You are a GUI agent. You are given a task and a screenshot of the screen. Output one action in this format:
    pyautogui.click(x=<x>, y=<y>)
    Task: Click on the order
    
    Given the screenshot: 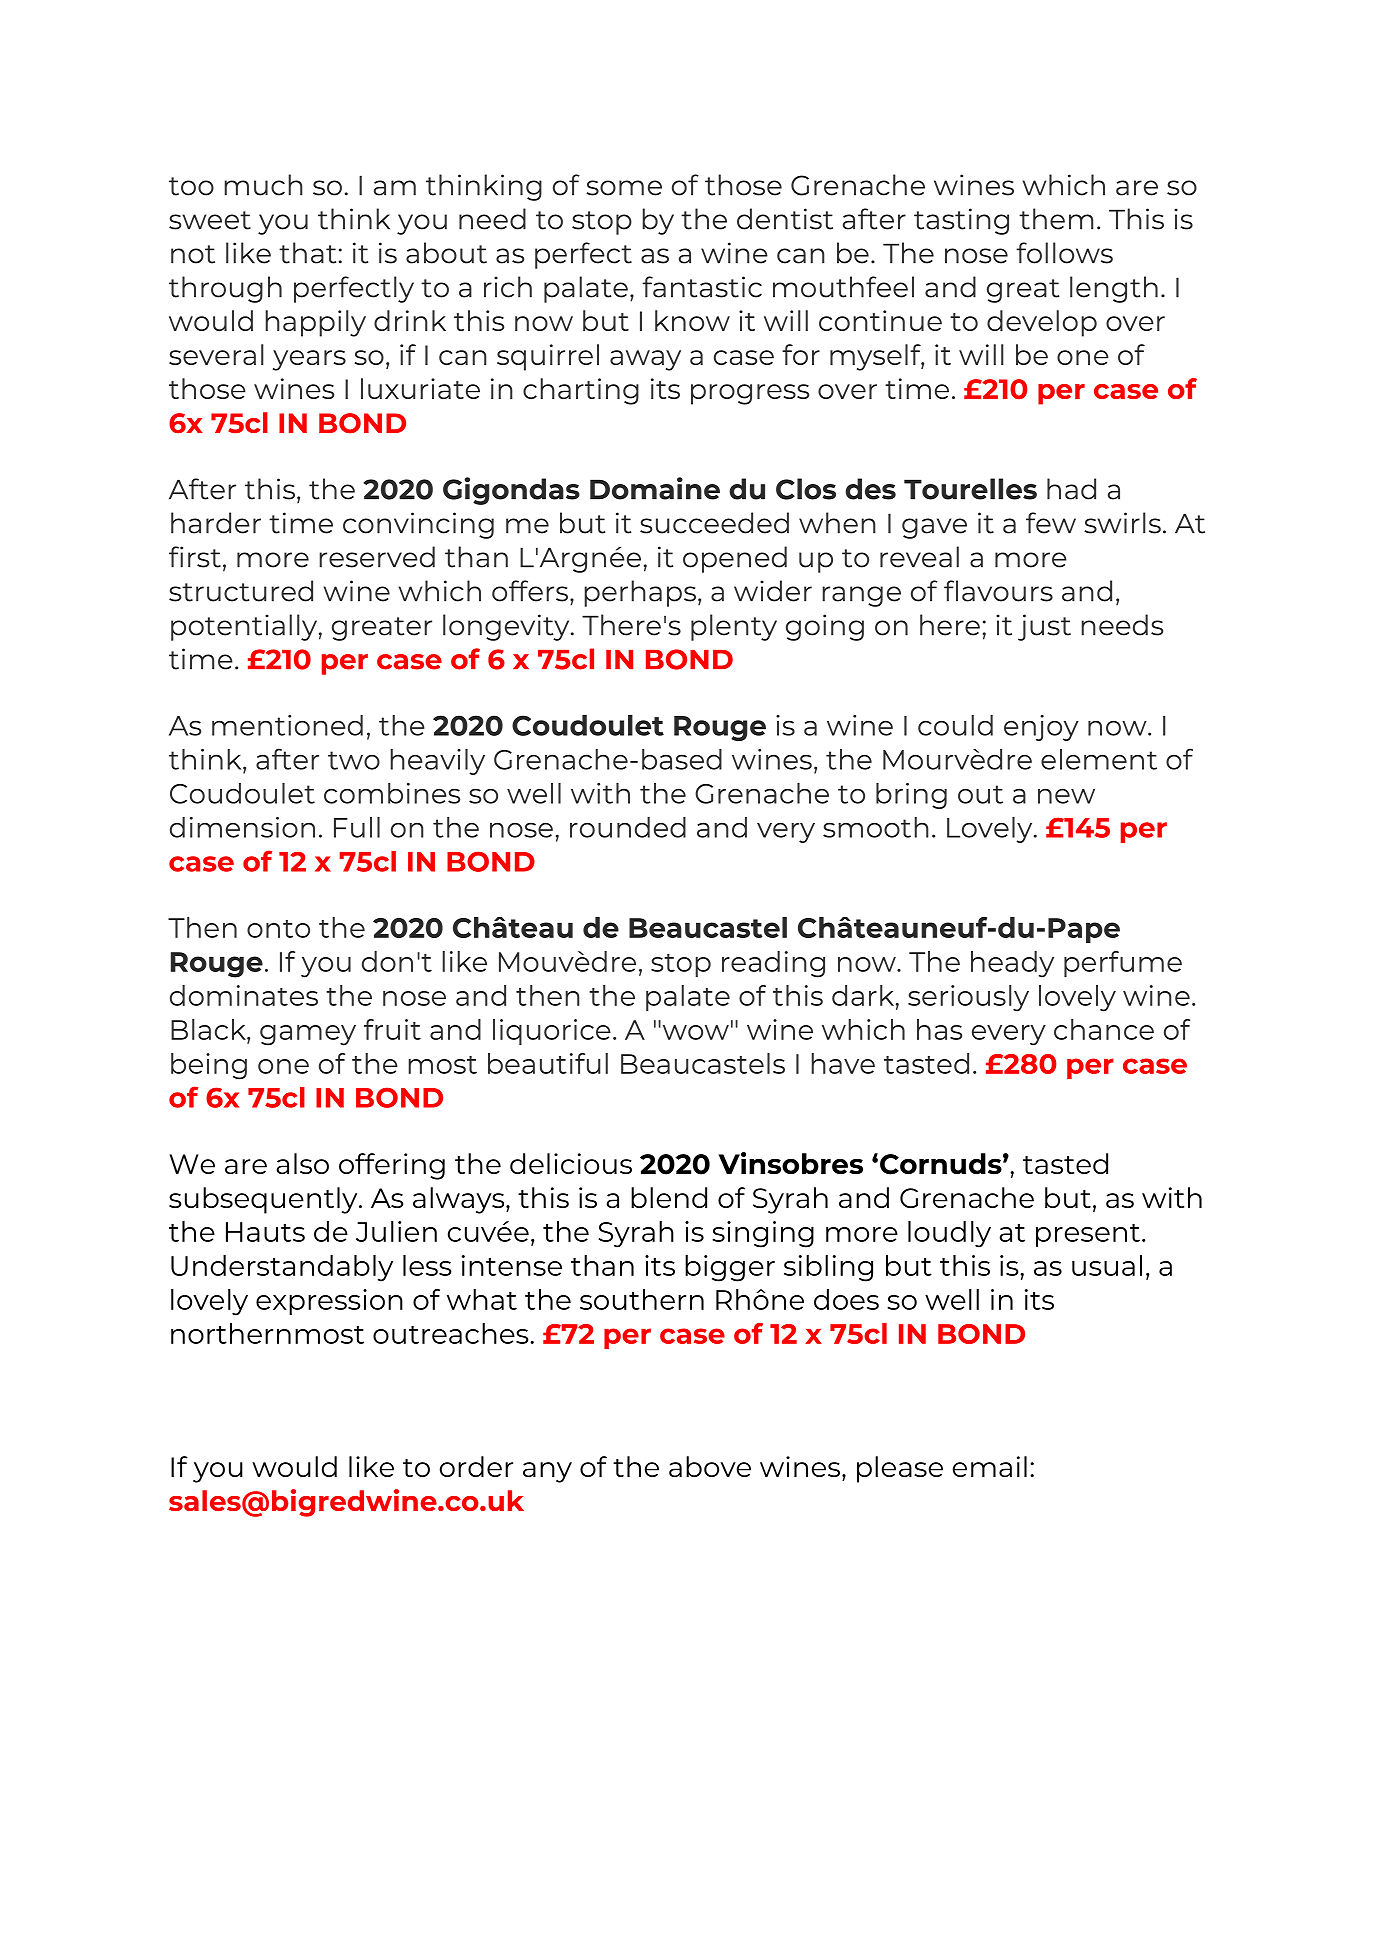 What is the action you would take?
    pyautogui.click(x=476, y=1466)
